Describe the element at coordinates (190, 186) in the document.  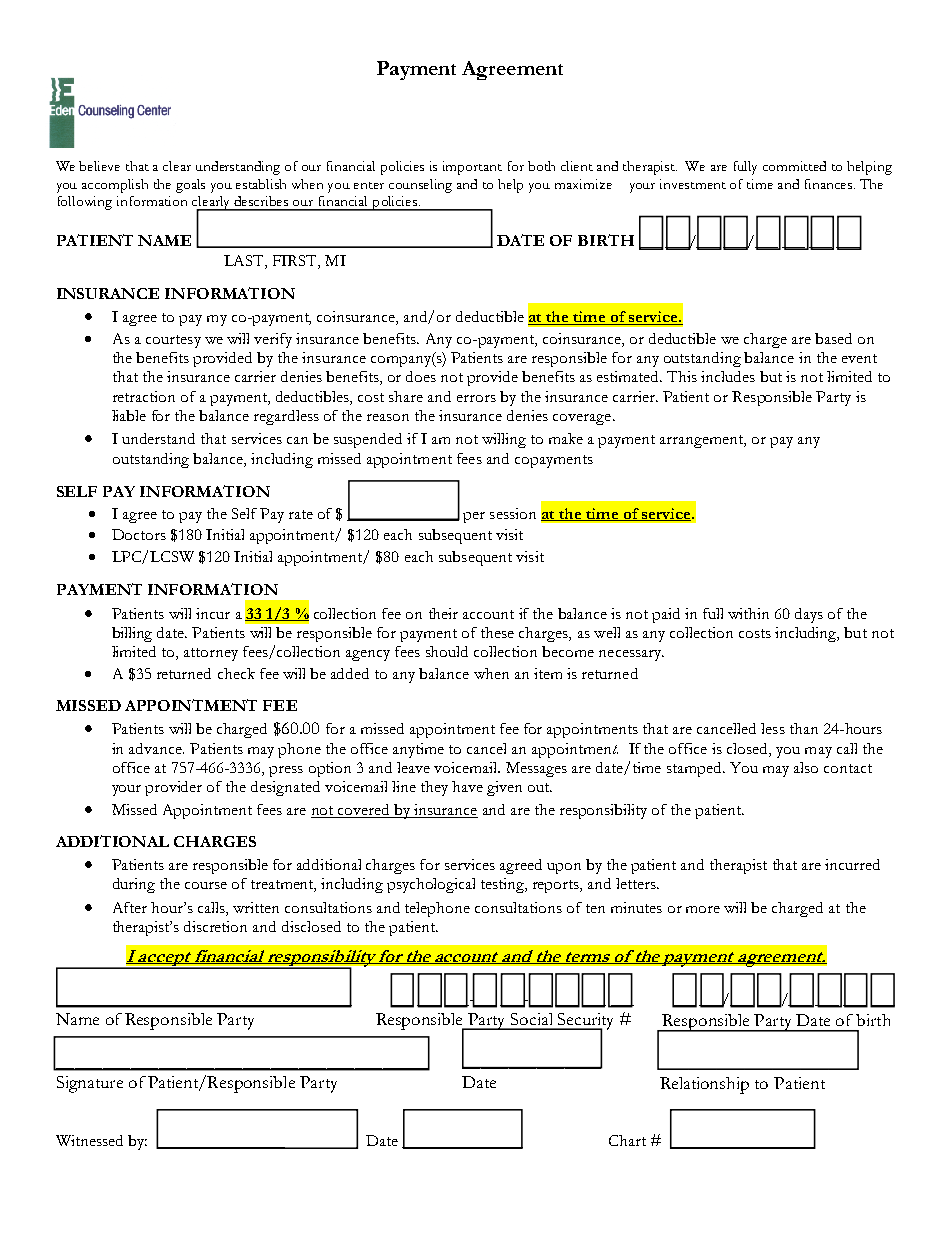
I see `goals` at that location.
